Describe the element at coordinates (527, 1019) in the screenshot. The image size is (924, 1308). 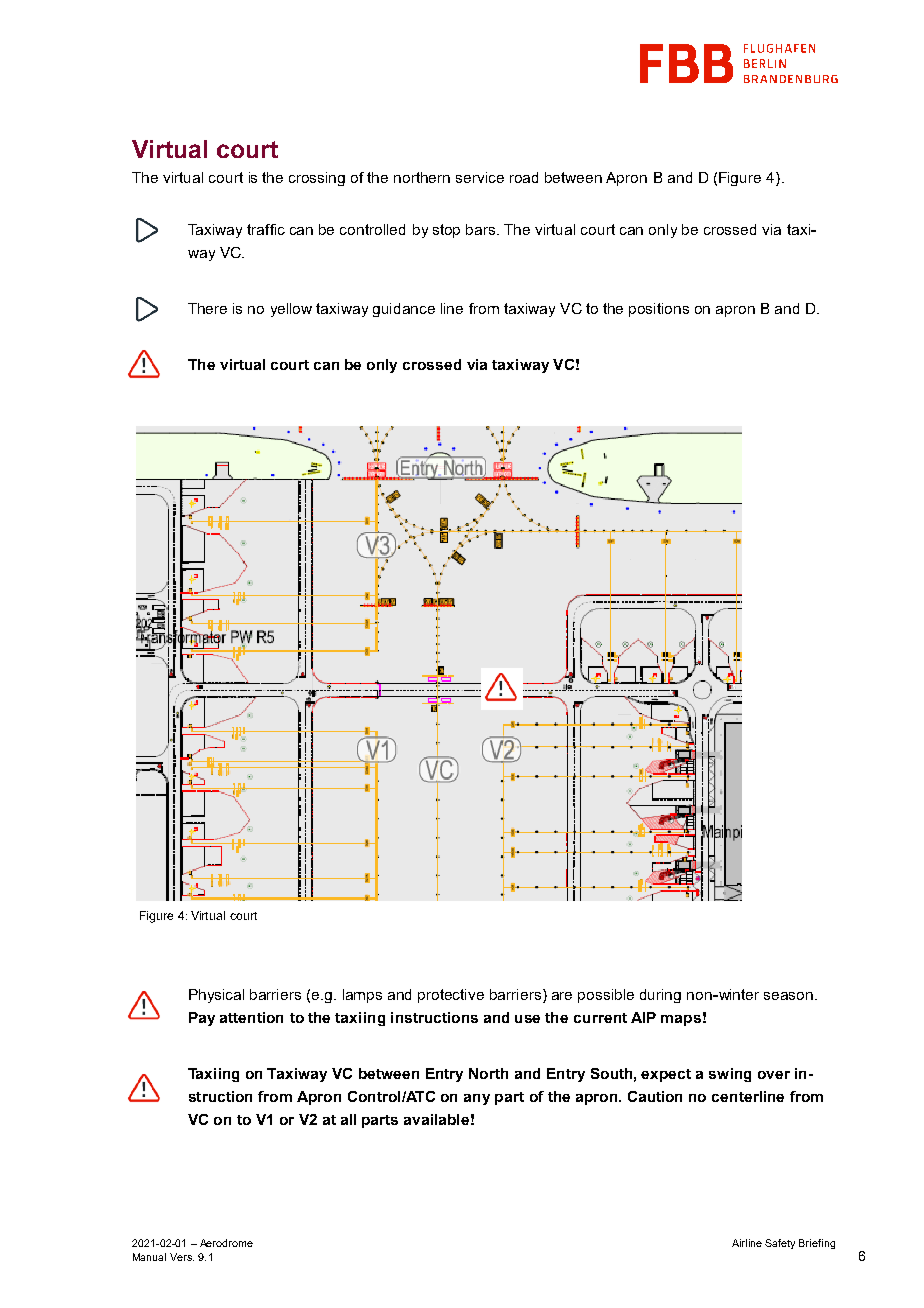
I see `use` at that location.
